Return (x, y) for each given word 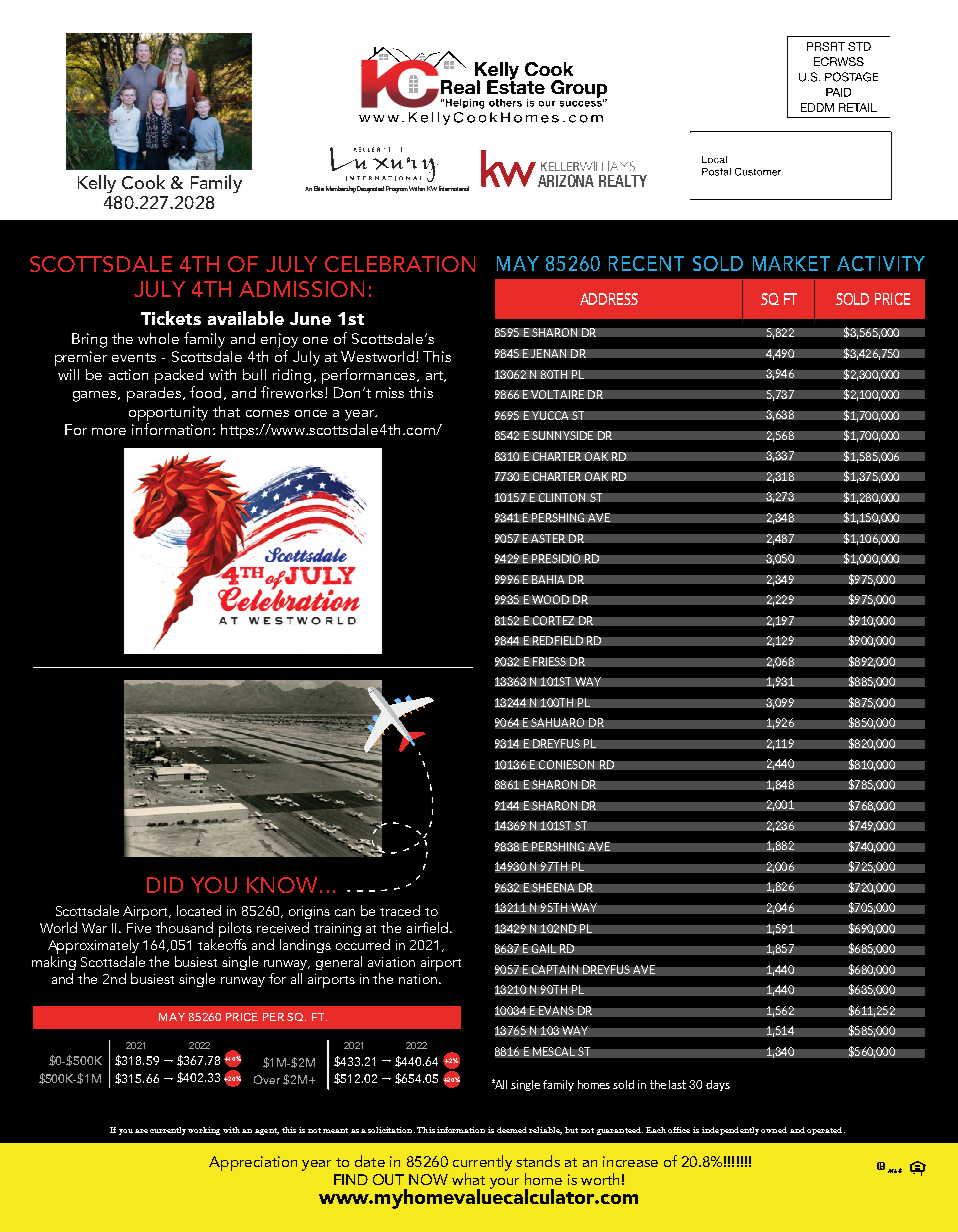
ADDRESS (609, 299)
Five (139, 928)
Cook (143, 182)
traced (400, 910)
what (468, 1179)
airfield (427, 927)
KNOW (282, 885)
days (718, 1085)
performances (370, 376)
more (109, 431)
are (141, 1131)
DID (165, 885)
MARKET (791, 263)
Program (397, 189)
